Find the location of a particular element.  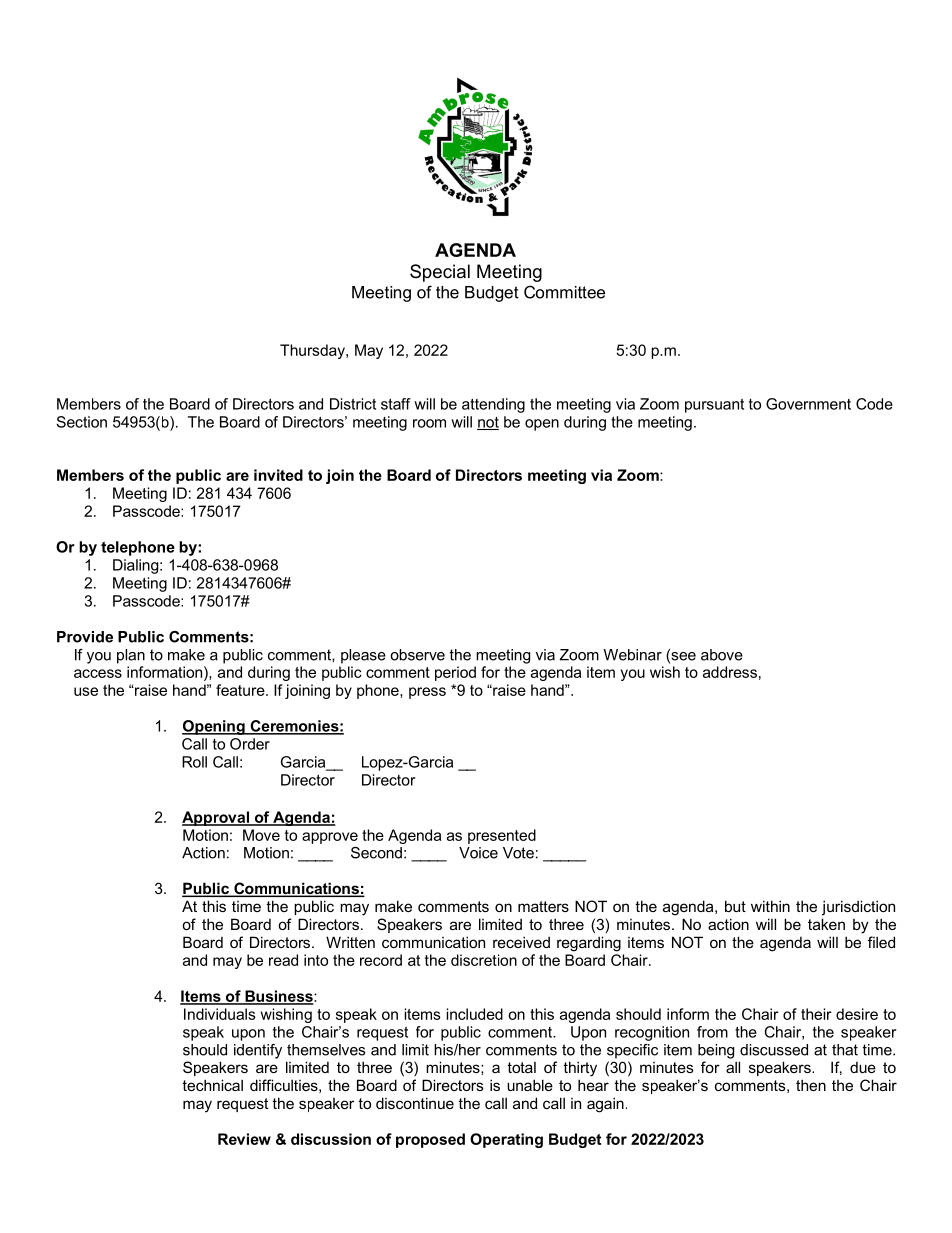

presented is located at coordinates (502, 836).
